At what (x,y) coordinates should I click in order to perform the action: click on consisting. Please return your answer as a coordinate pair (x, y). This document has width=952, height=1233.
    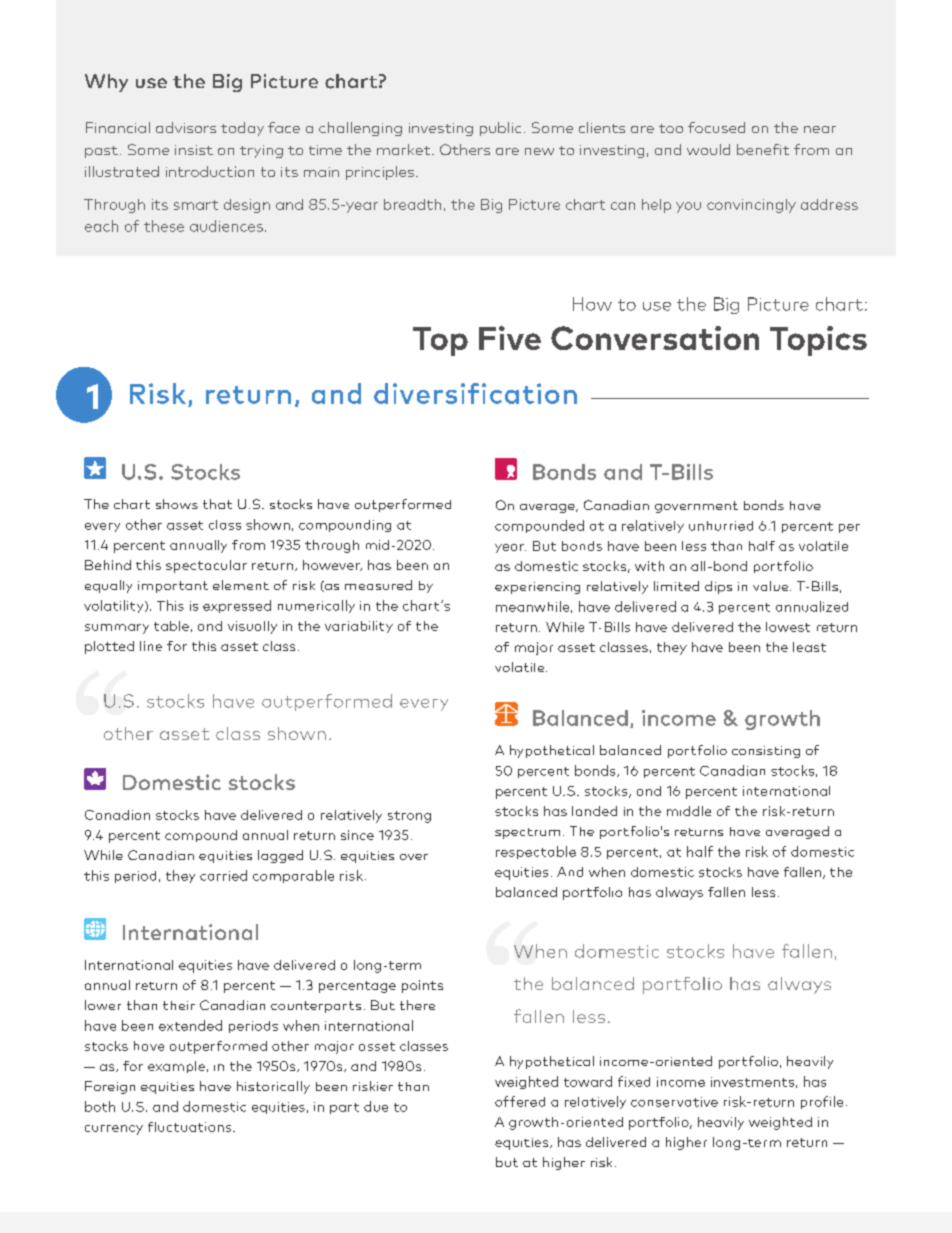
    Looking at the image, I should click on (766, 752).
